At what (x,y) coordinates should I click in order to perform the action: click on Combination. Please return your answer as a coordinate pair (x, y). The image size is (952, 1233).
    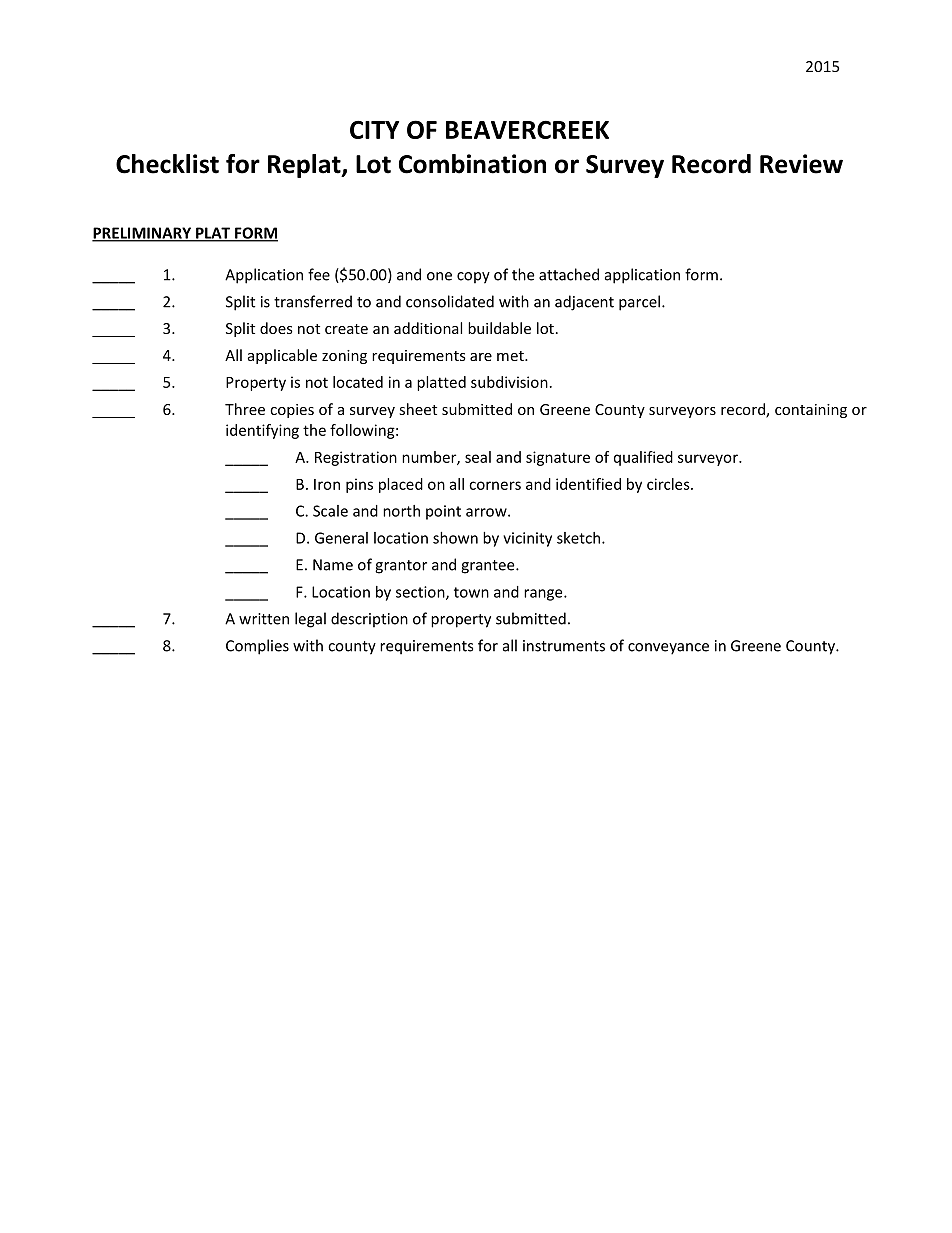
    Looking at the image, I should click on (472, 164).
